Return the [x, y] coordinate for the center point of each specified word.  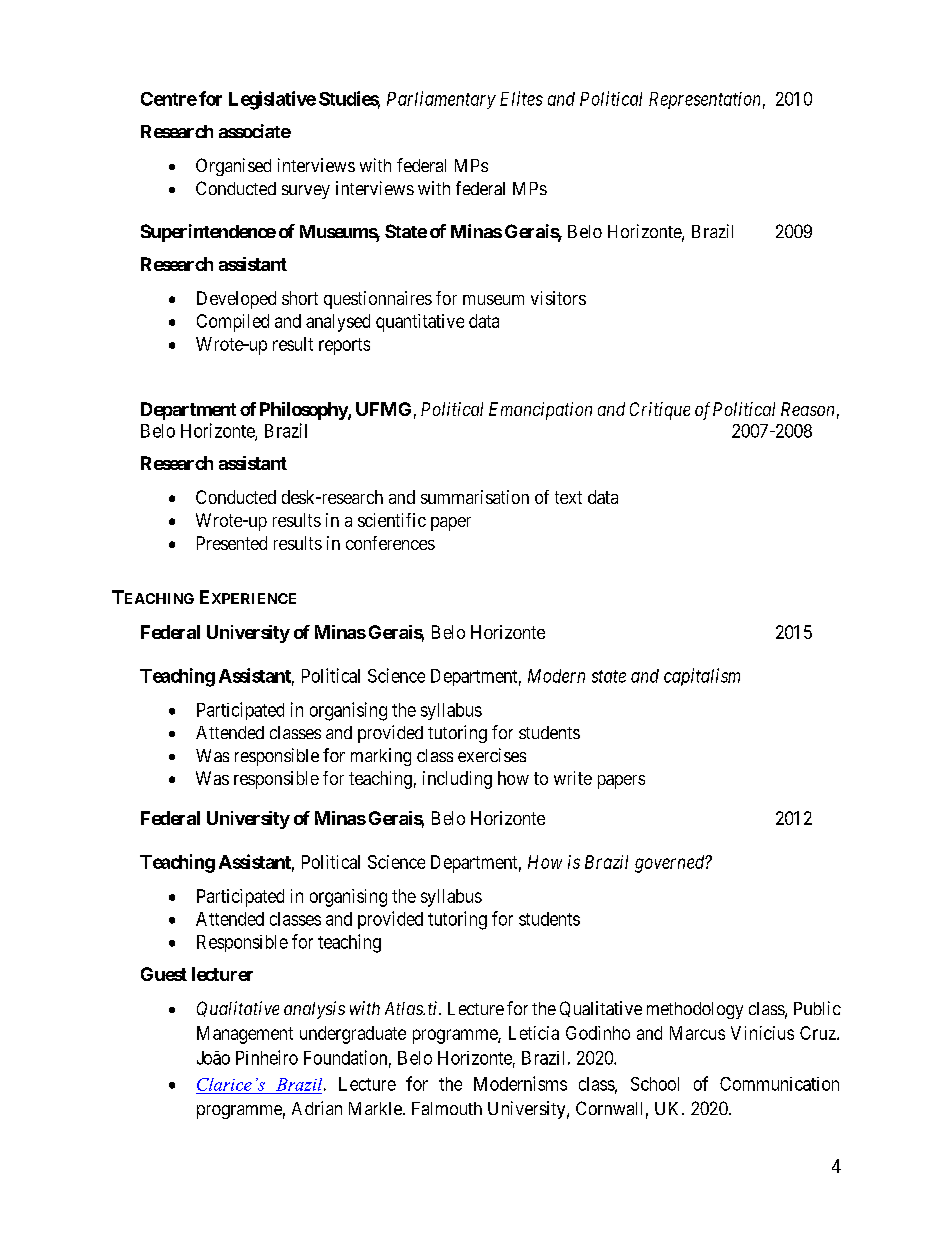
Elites [521, 98]
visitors [558, 298]
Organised [233, 167]
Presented [232, 543]
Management [245, 1035]
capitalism [702, 677]
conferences [390, 543]
